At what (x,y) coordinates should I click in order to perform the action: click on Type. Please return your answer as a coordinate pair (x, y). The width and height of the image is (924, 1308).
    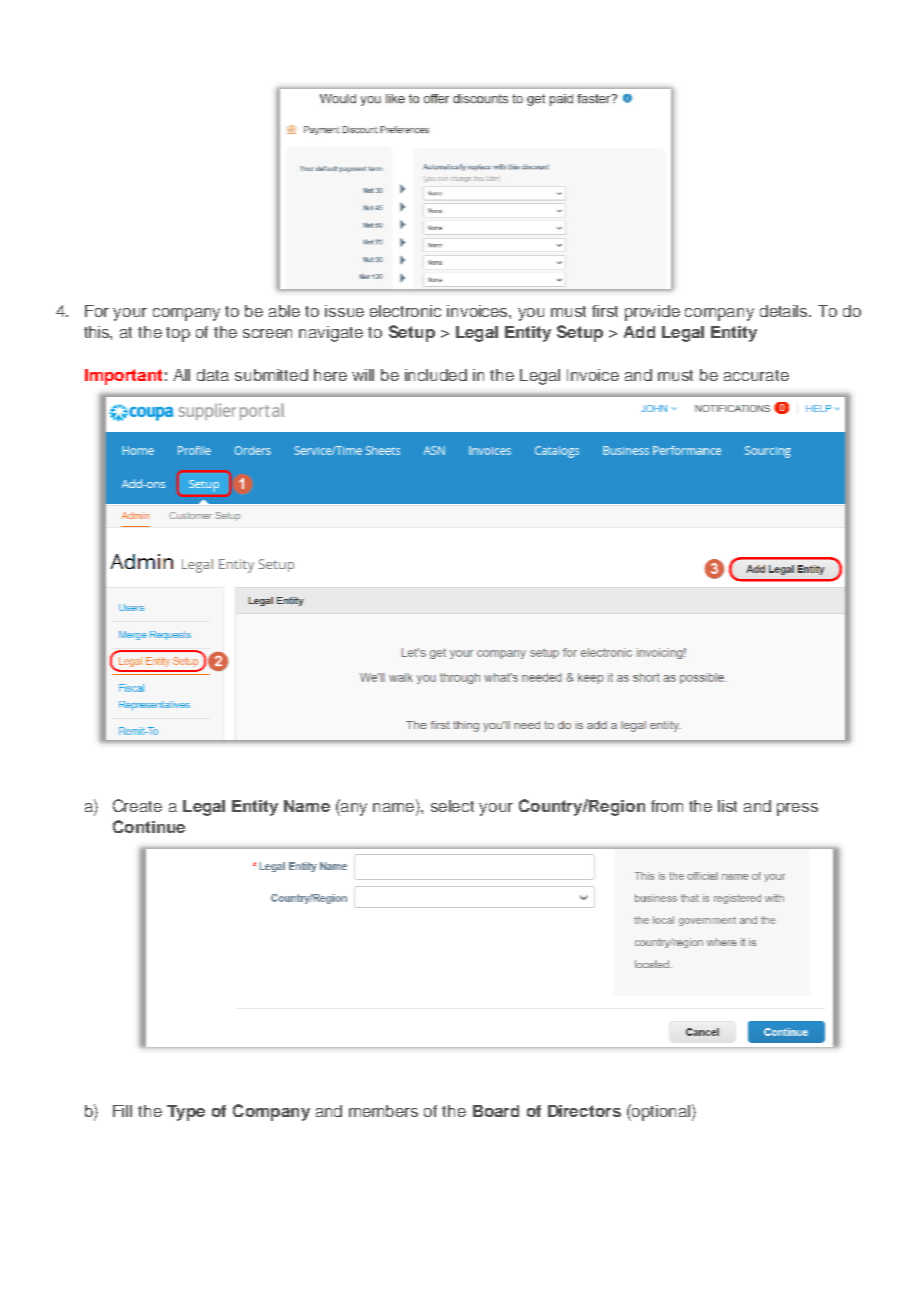
    Looking at the image, I should click on (186, 1113).
